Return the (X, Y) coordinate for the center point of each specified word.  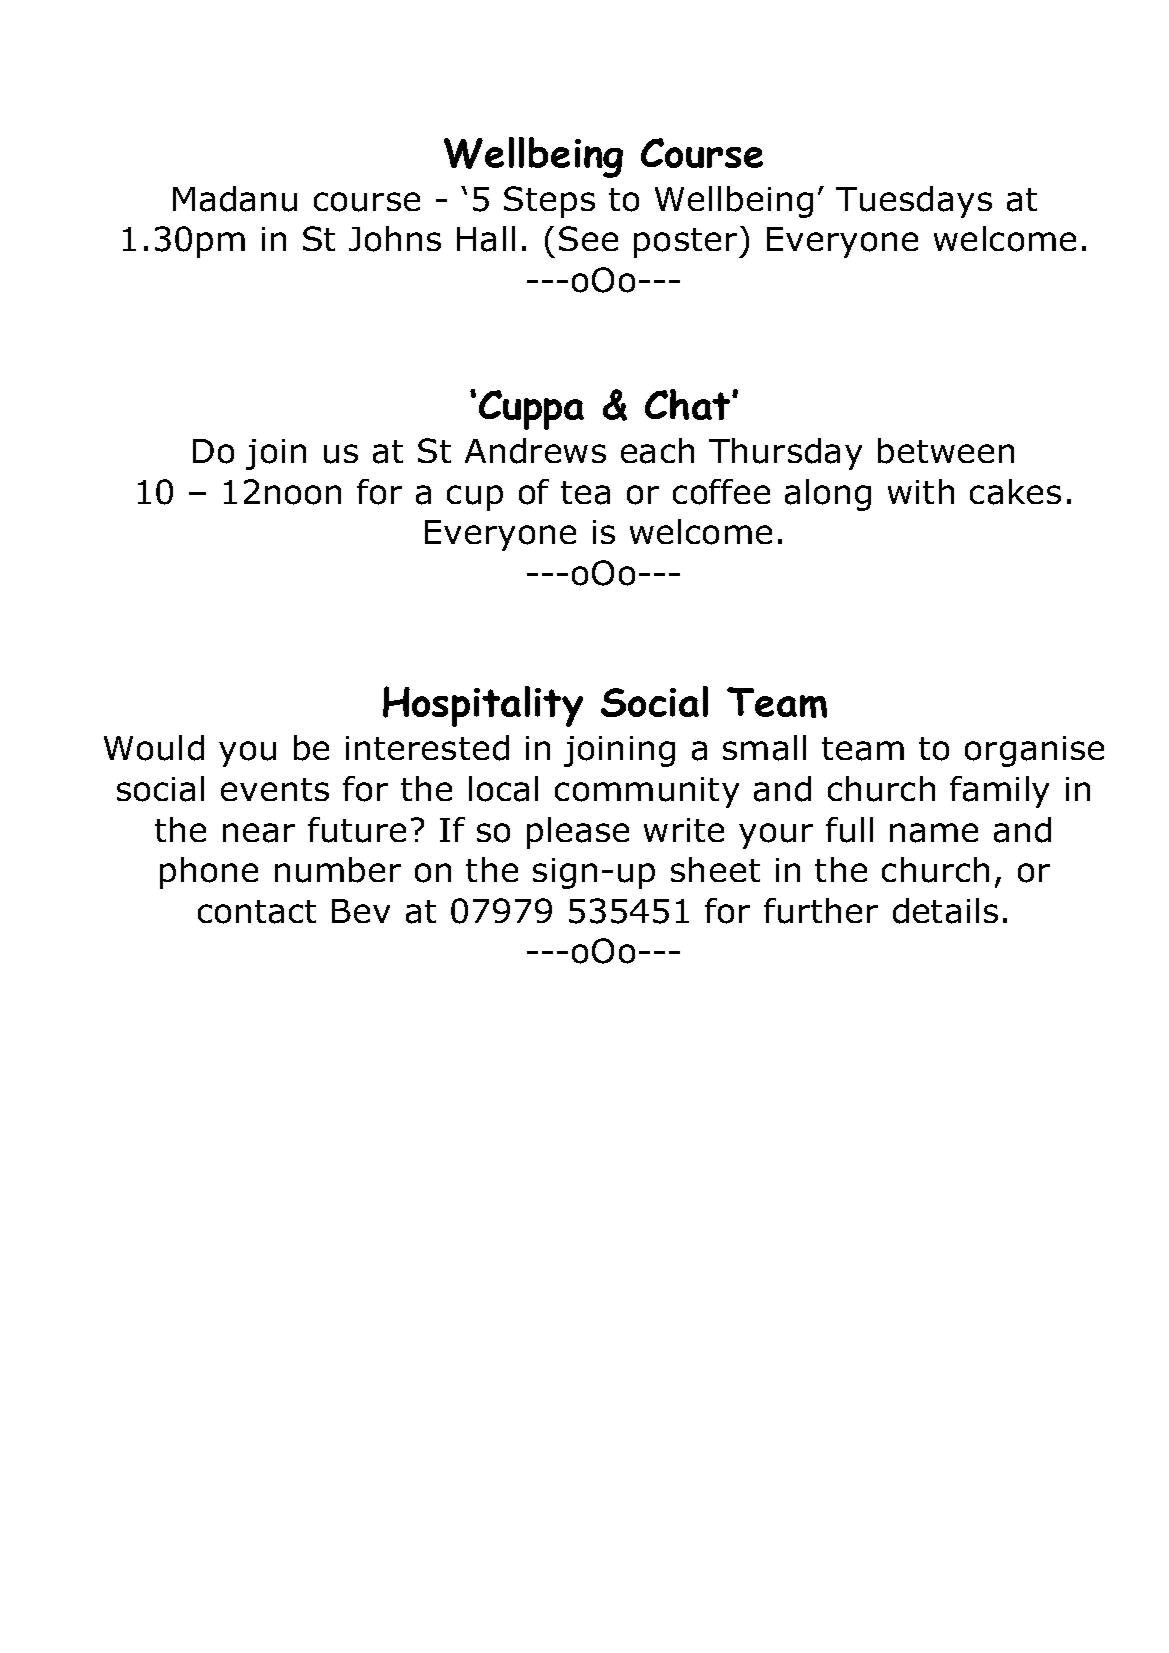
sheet (715, 869)
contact (257, 912)
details (945, 911)
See (588, 238)
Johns (395, 239)
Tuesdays (914, 202)
